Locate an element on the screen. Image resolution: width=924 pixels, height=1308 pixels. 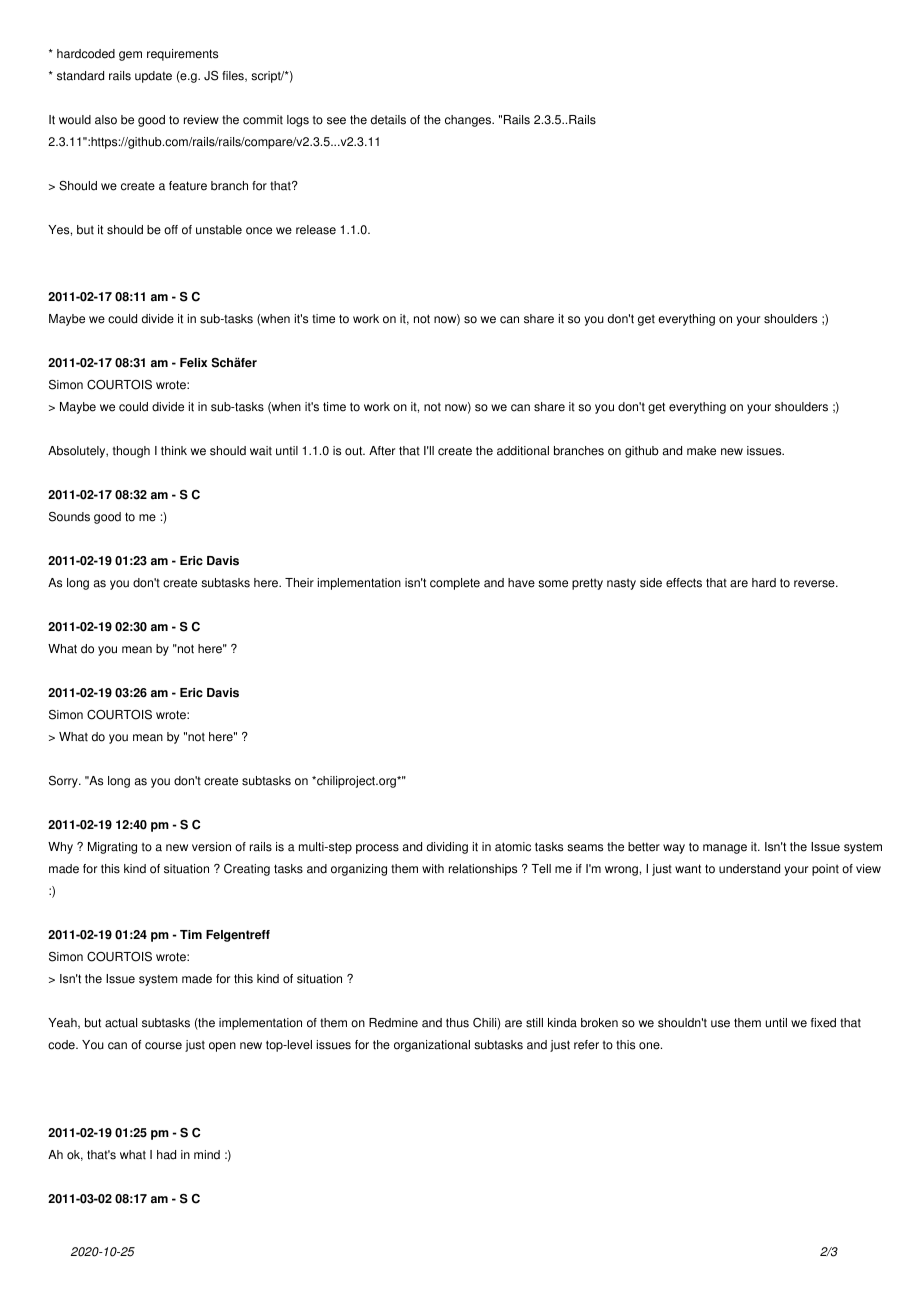
understand is located at coordinates (749, 869).
